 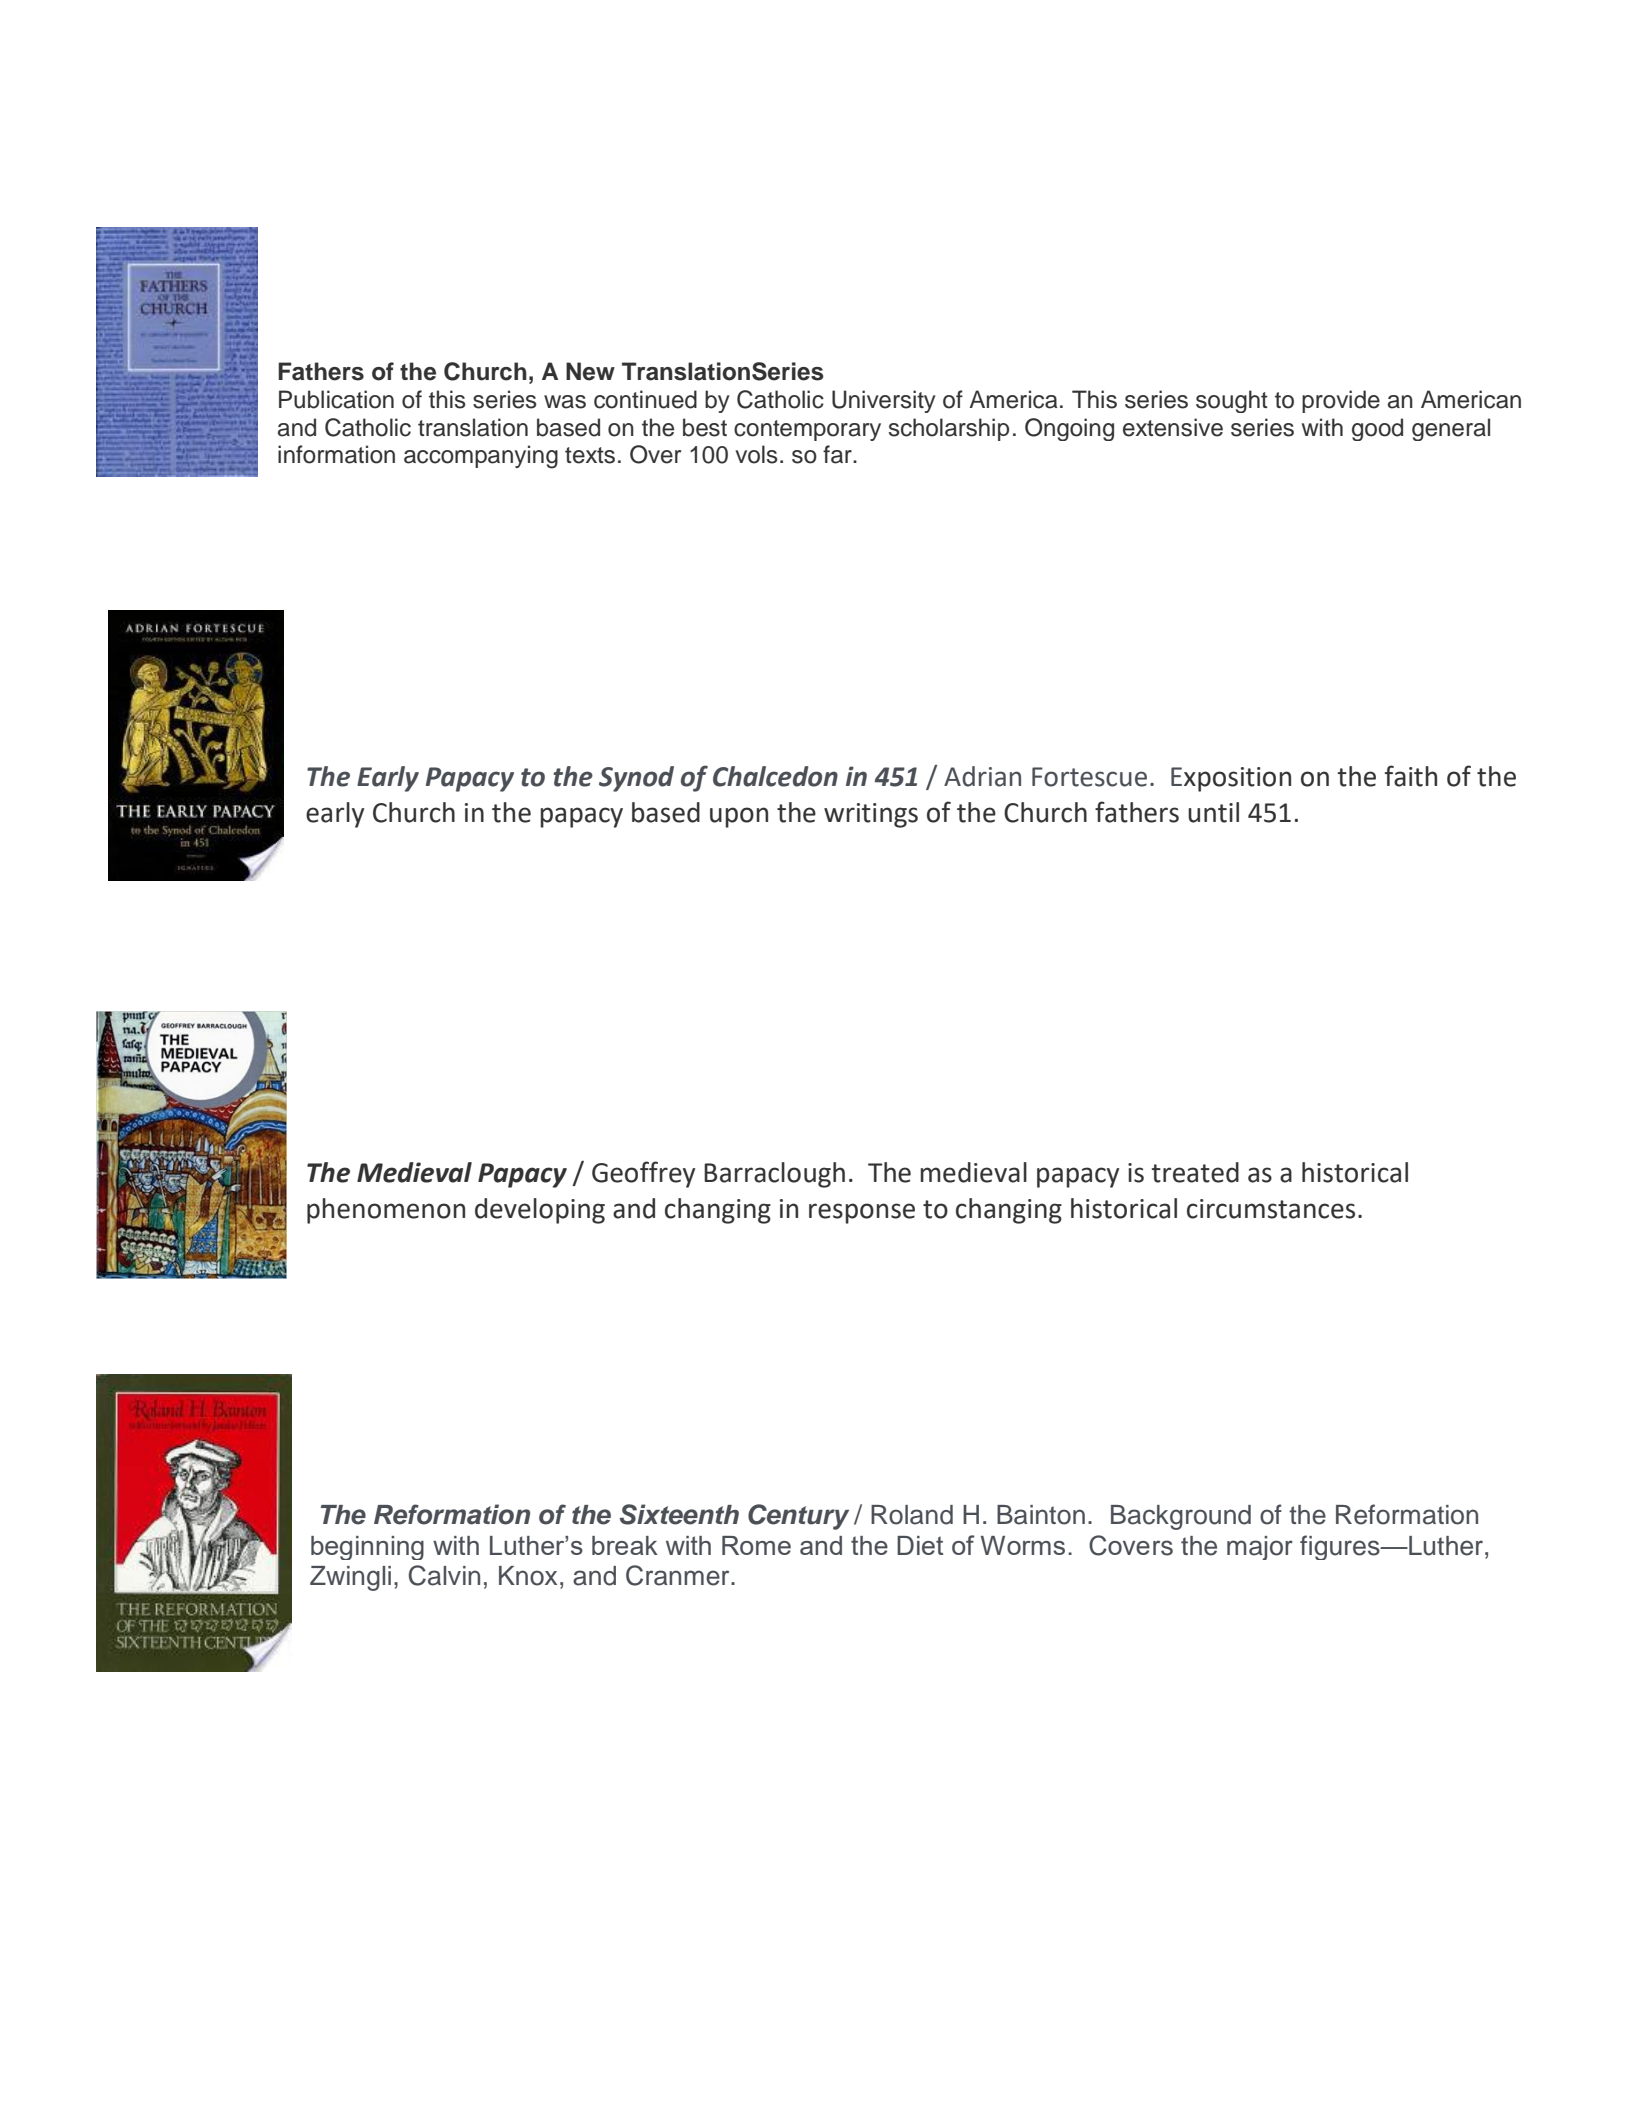 I want to click on upon, so click(x=739, y=817).
